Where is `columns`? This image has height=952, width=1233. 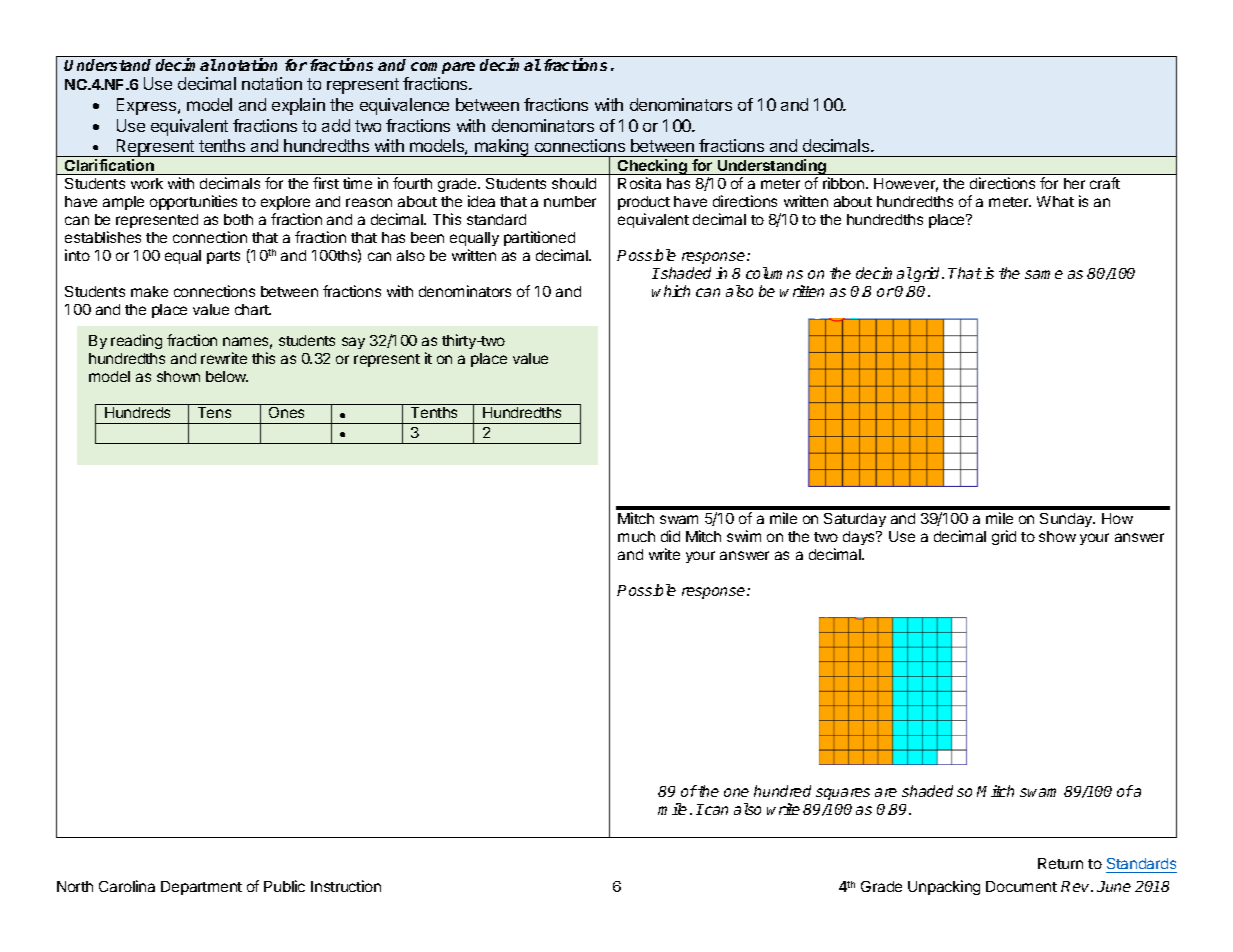
columns is located at coordinates (774, 273).
